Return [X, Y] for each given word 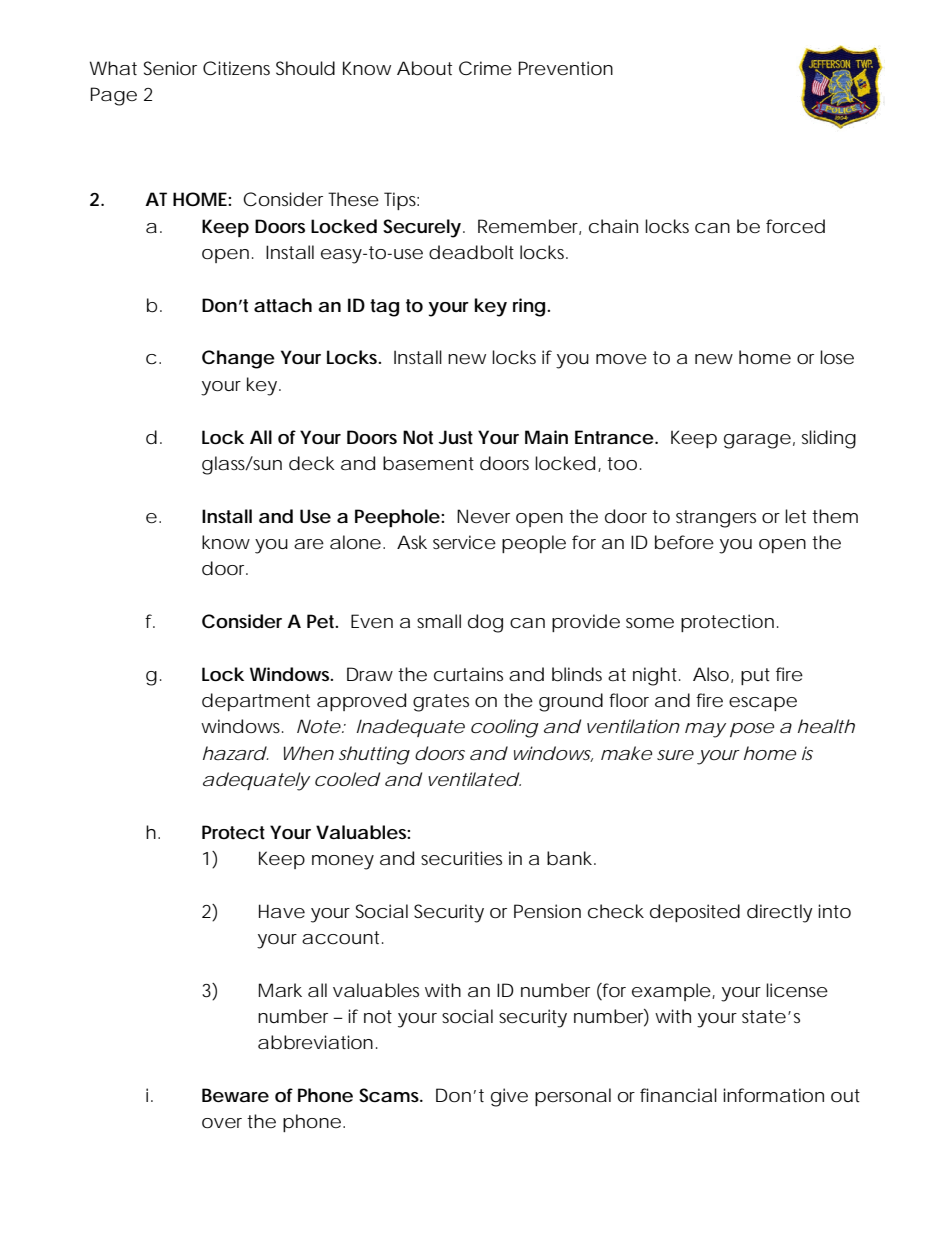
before [684, 542]
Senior [170, 68]
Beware [235, 1095]
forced [795, 226]
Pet [322, 621]
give [509, 1097]
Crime [485, 68]
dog [485, 623]
